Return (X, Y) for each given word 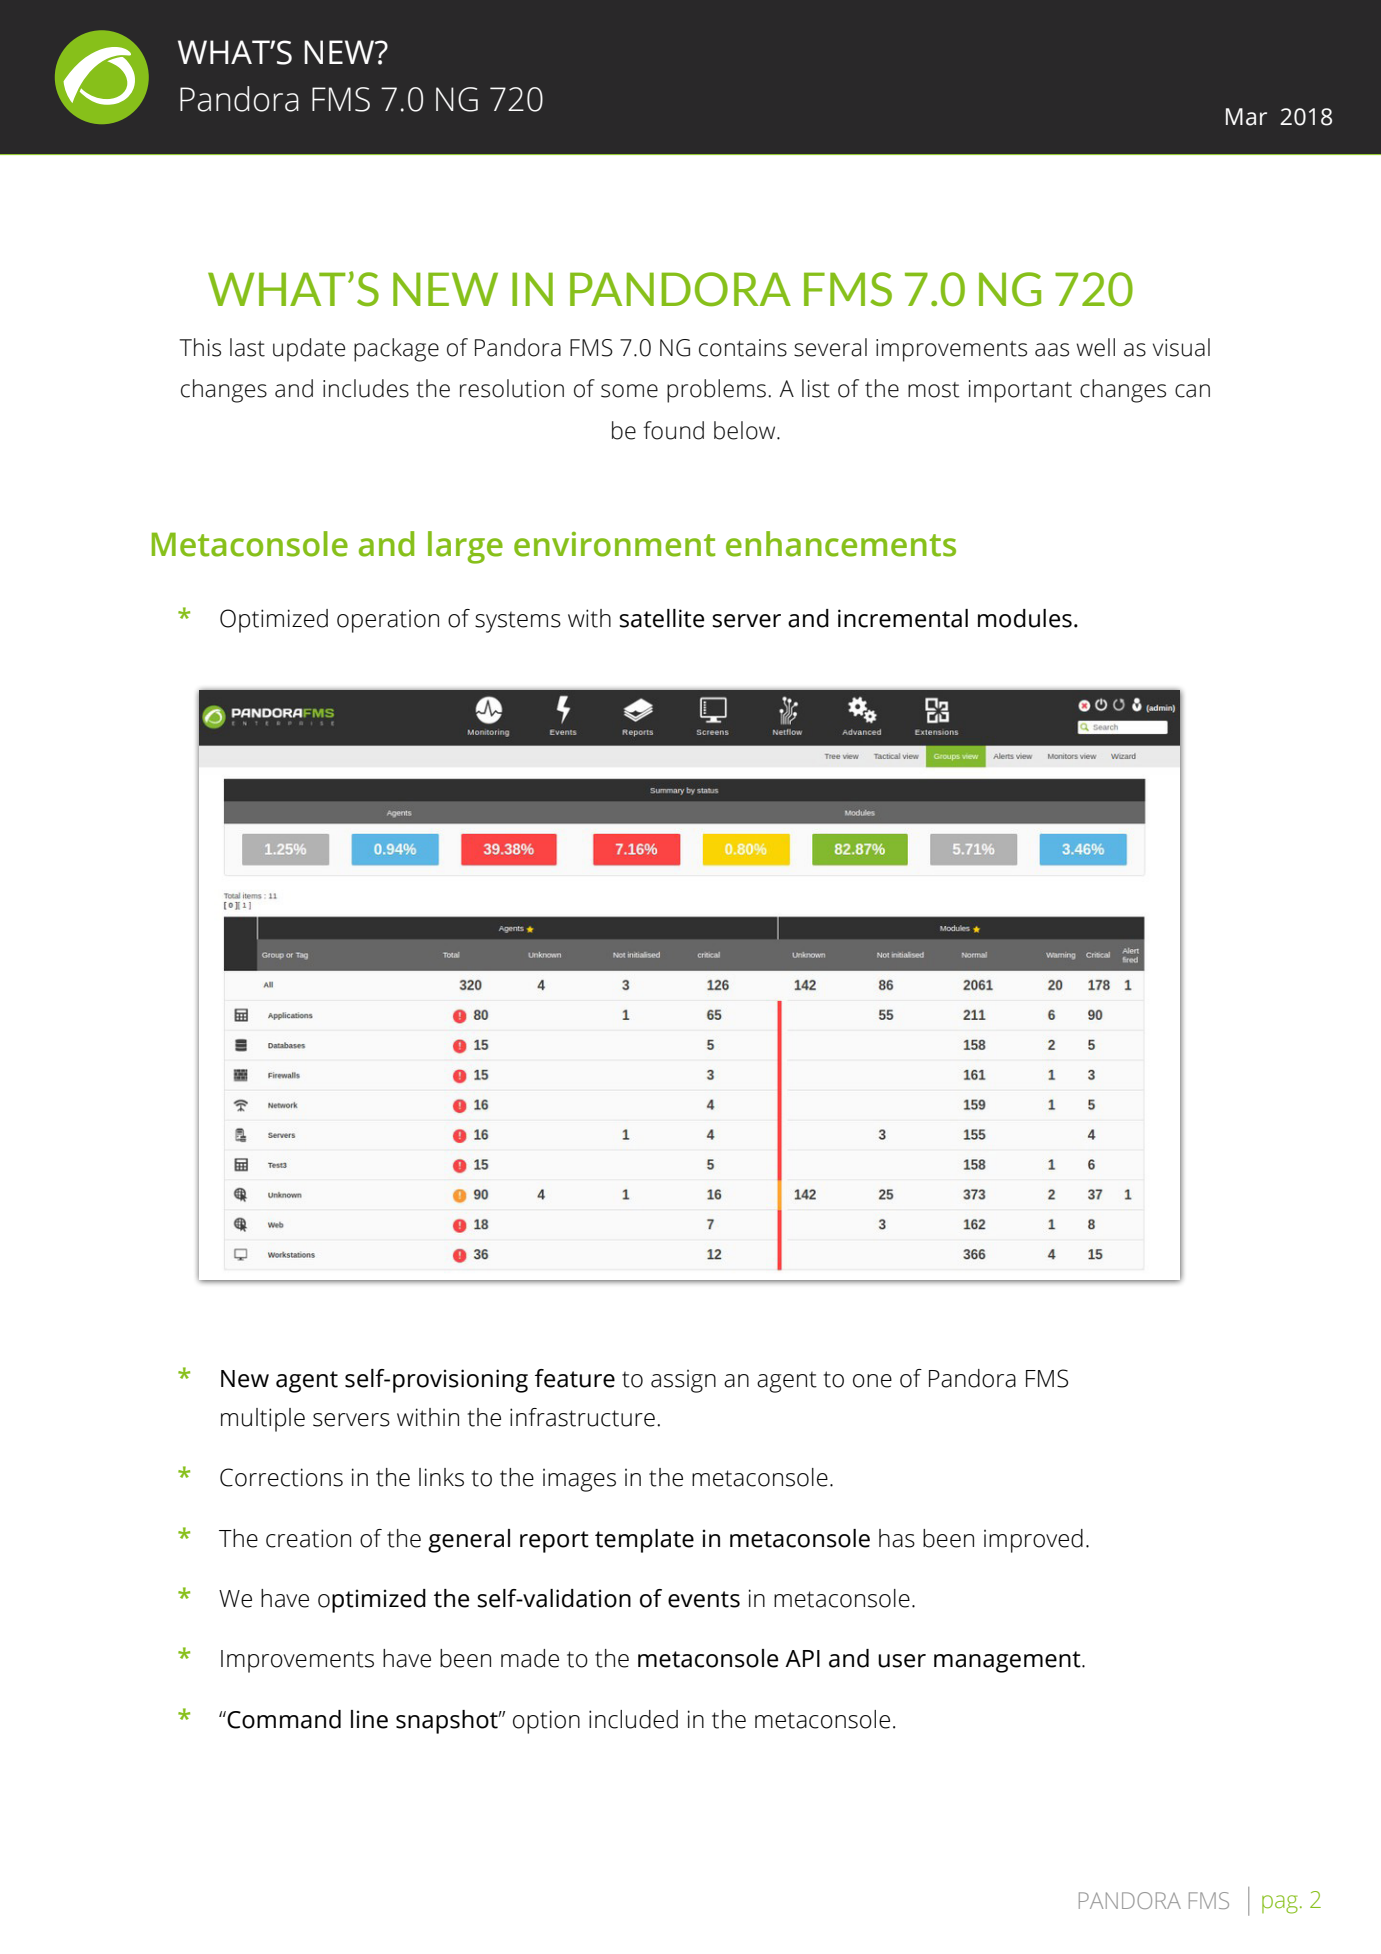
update (309, 350)
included (633, 1719)
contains (743, 348)
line (369, 1719)
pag (1280, 1904)
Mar (1246, 117)
